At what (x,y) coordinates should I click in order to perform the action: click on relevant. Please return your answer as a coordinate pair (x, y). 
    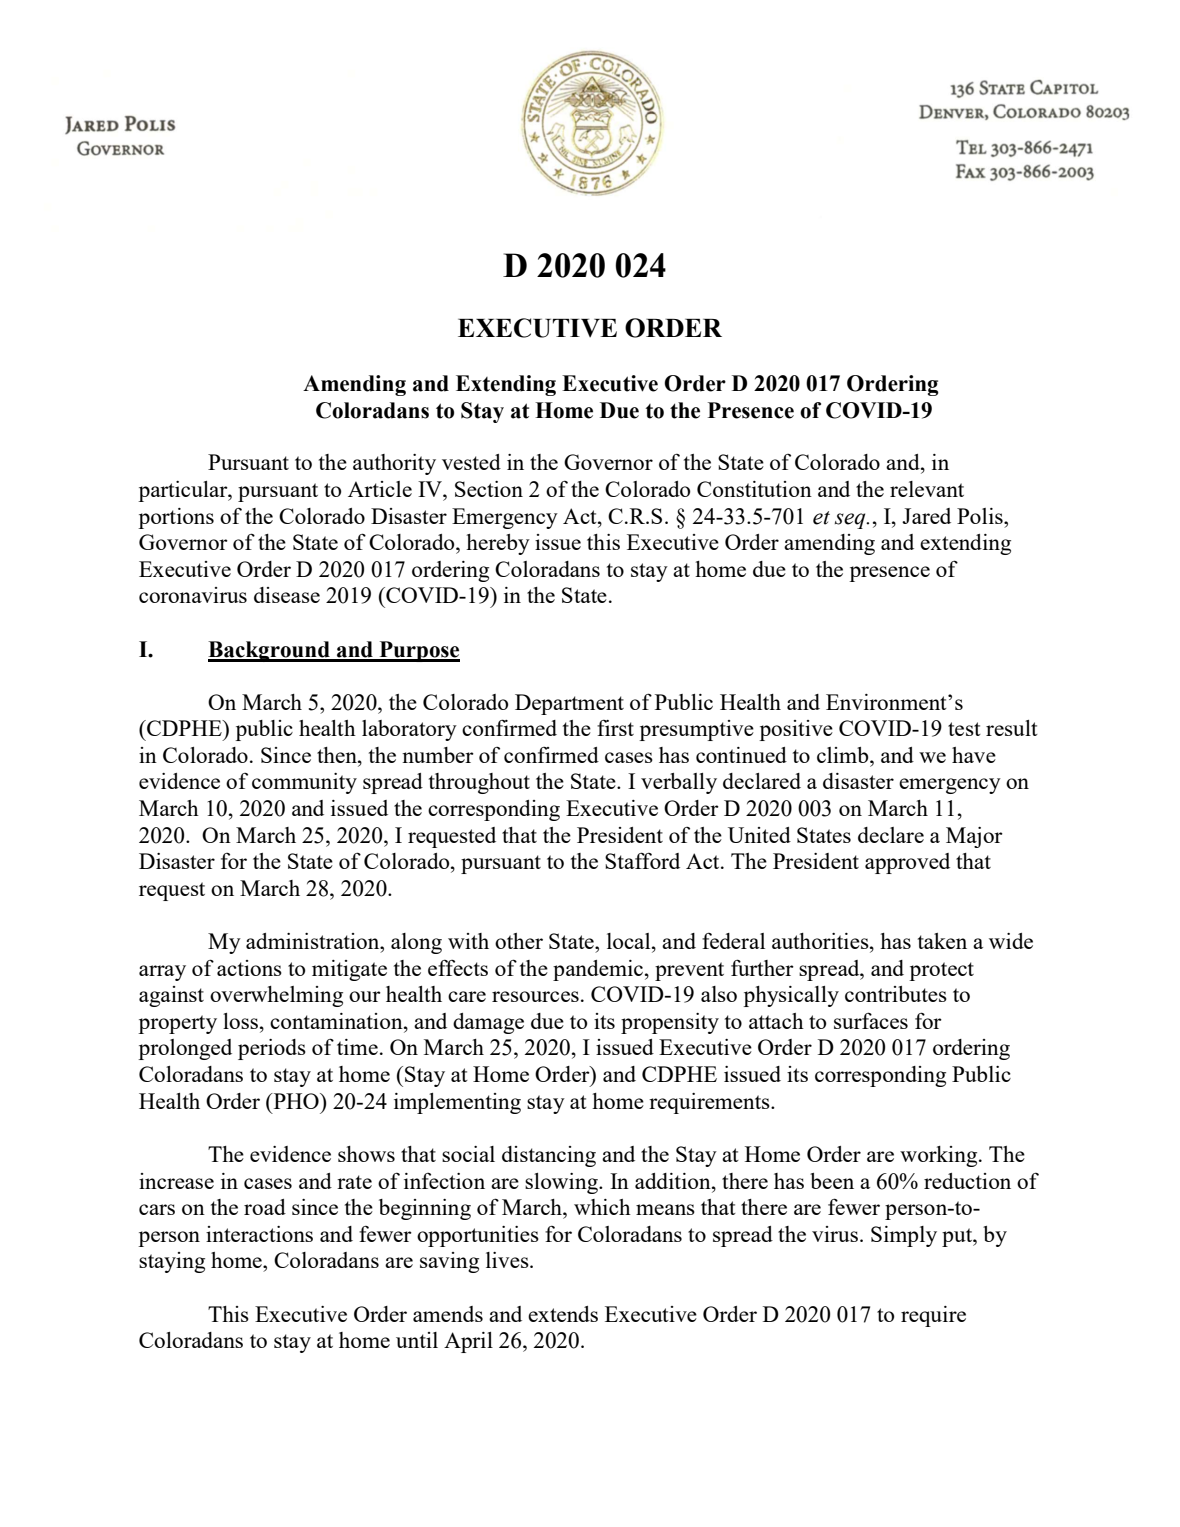
    Looking at the image, I should click on (927, 489).
